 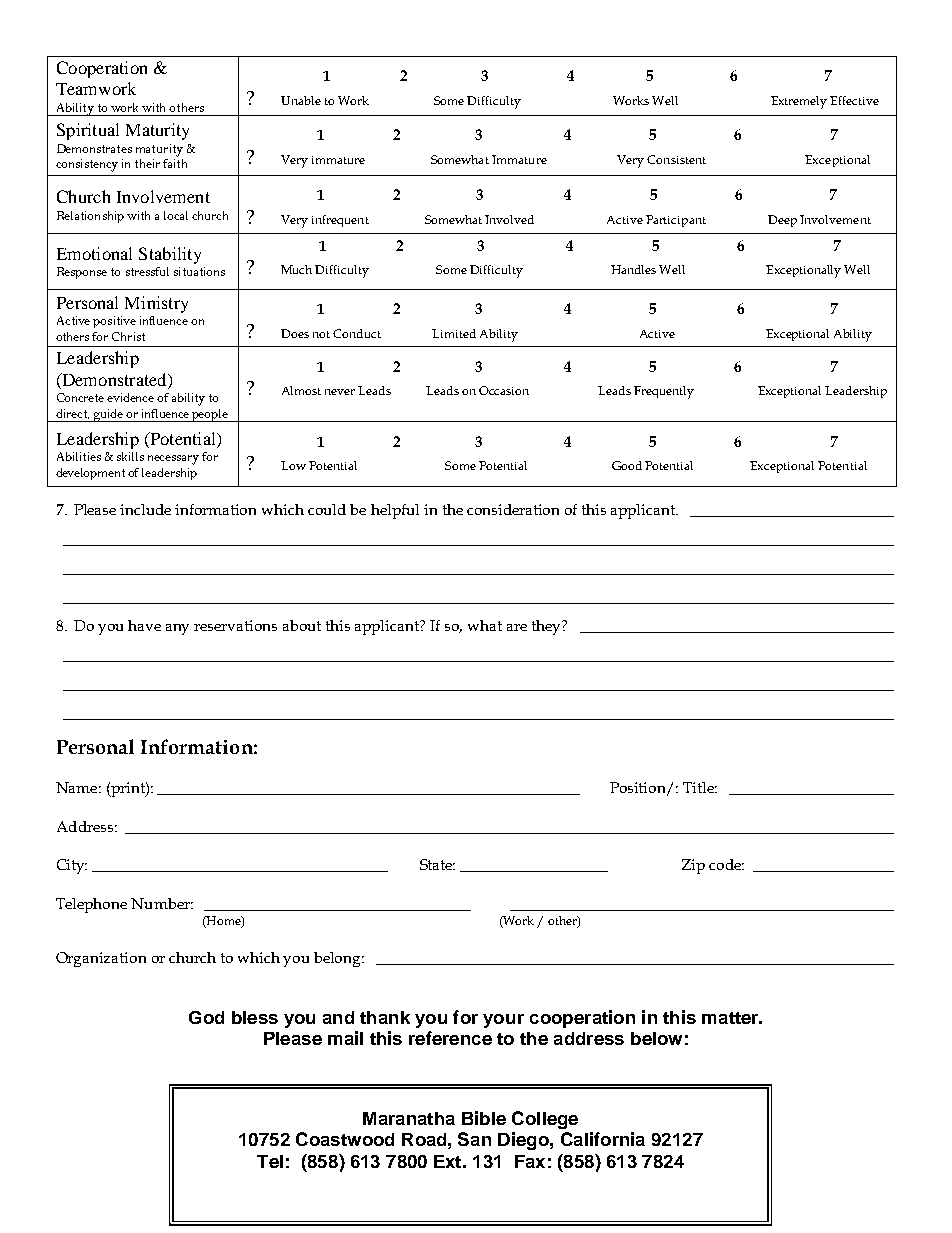 I want to click on Title, so click(x=700, y=787).
